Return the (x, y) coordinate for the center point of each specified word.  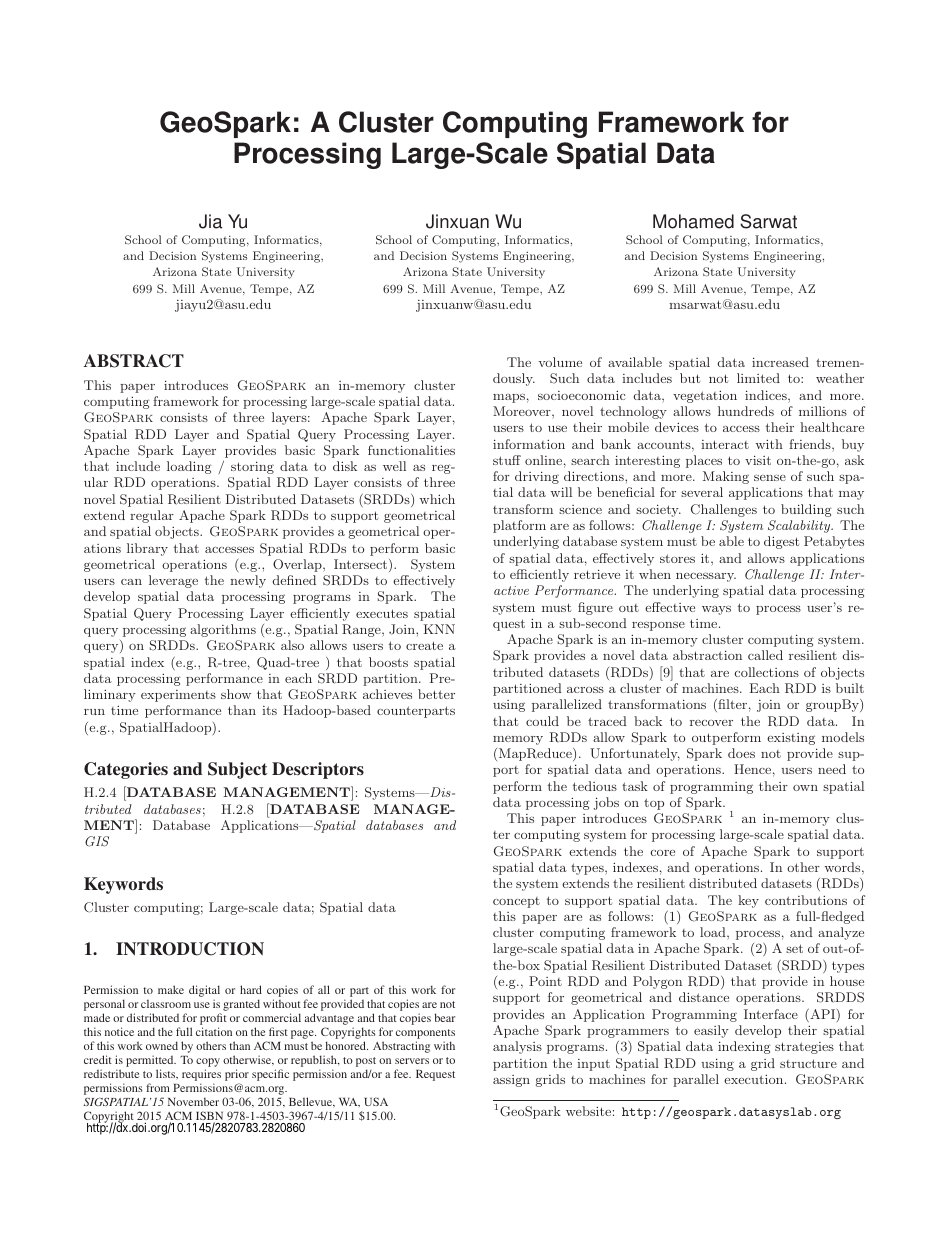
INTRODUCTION (190, 949)
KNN (439, 629)
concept (516, 902)
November (193, 1102)
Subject (237, 770)
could (542, 721)
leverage (173, 581)
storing (252, 467)
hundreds (746, 411)
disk (345, 466)
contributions (806, 900)
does (741, 753)
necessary (706, 577)
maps (509, 398)
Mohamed (693, 221)
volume (560, 362)
